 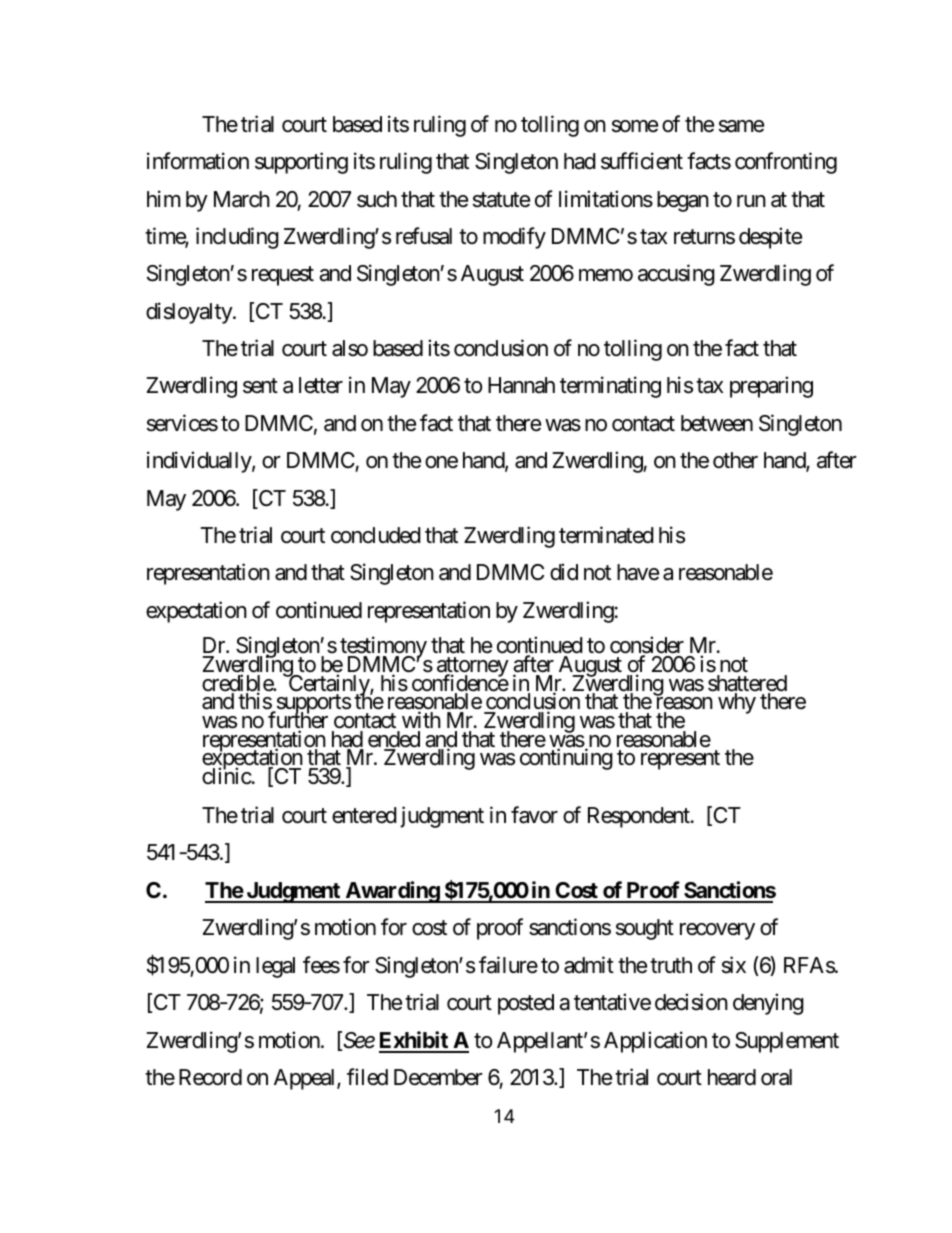 I want to click on modify, so click(x=514, y=238).
